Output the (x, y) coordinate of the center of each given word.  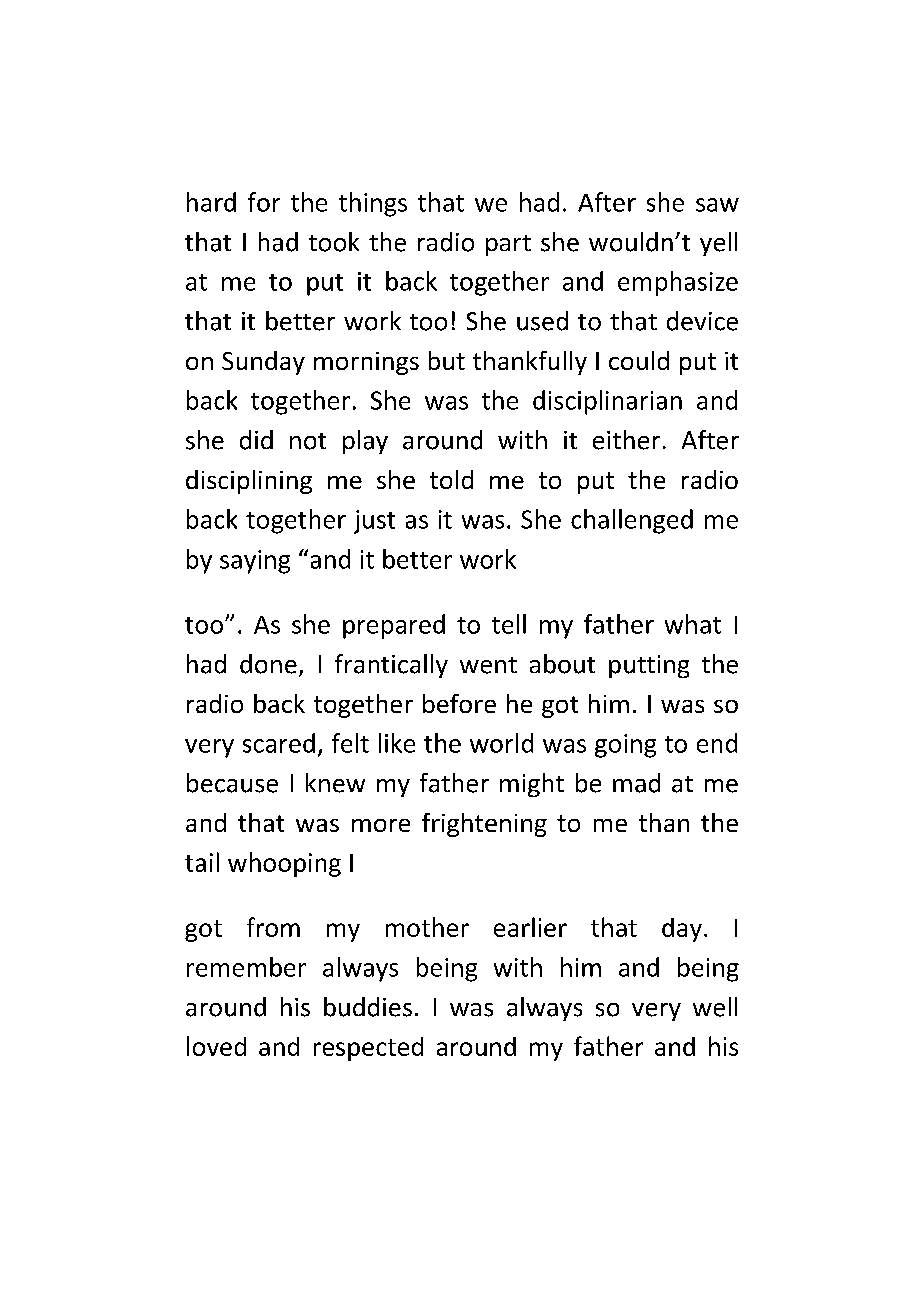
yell (718, 244)
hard (211, 202)
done (268, 664)
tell (509, 624)
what (693, 624)
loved (216, 1046)
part (508, 245)
